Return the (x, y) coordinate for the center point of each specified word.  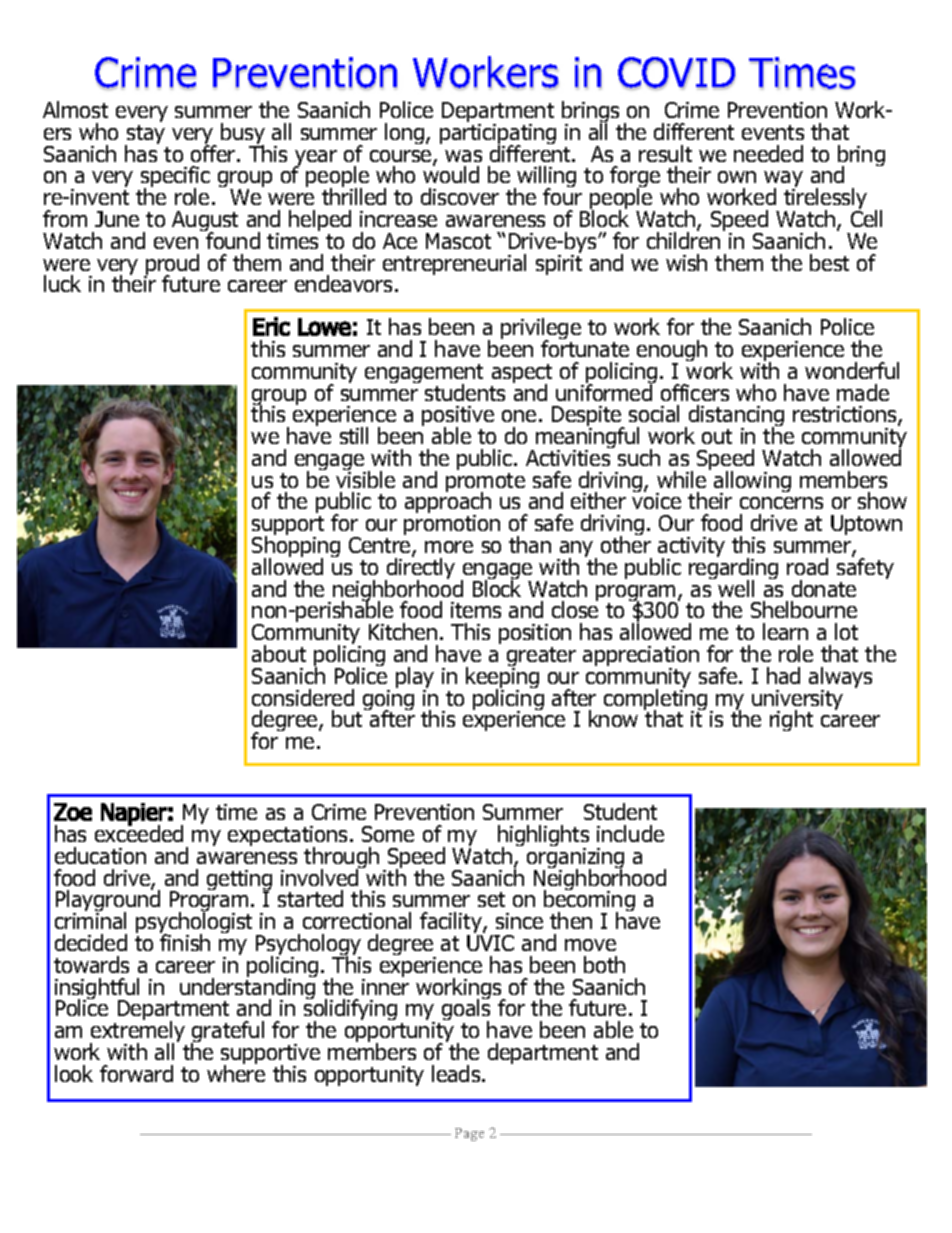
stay (145, 136)
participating (498, 135)
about (279, 653)
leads (457, 1073)
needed (768, 153)
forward (136, 1073)
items (476, 610)
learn (785, 631)
